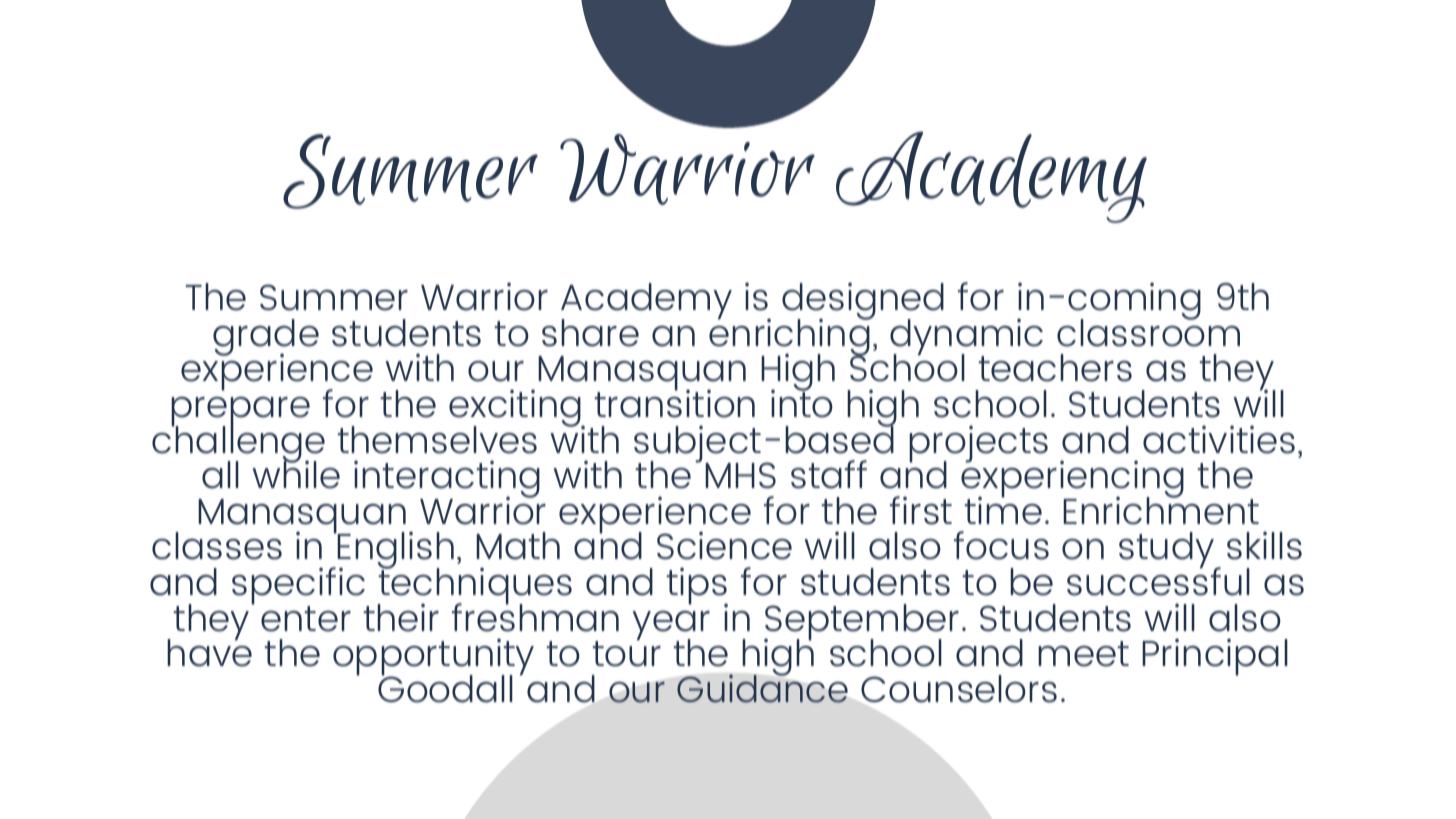  Describe the element at coordinates (1161, 509) in the image. I see `Enrichment` at that location.
